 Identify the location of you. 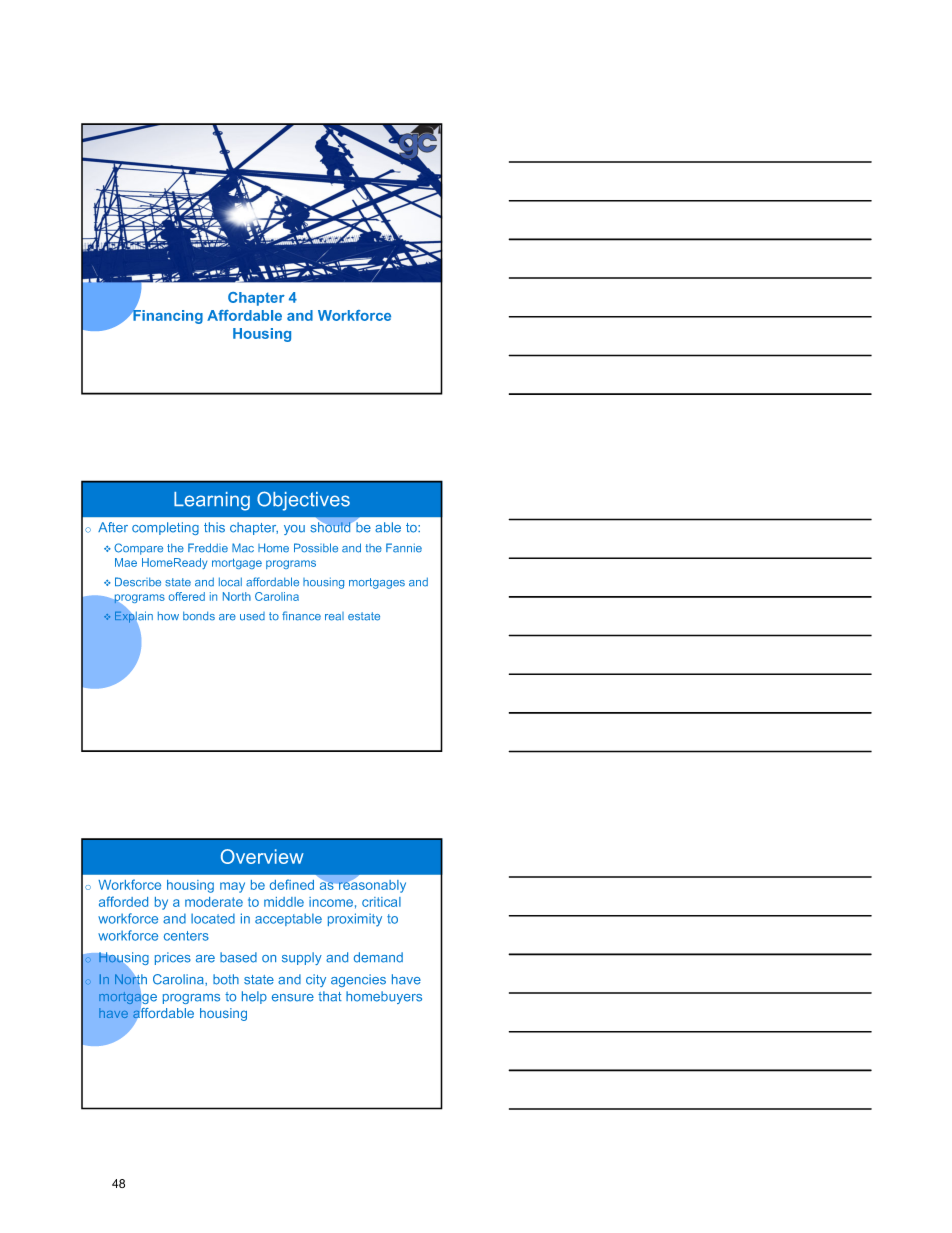
(294, 530).
